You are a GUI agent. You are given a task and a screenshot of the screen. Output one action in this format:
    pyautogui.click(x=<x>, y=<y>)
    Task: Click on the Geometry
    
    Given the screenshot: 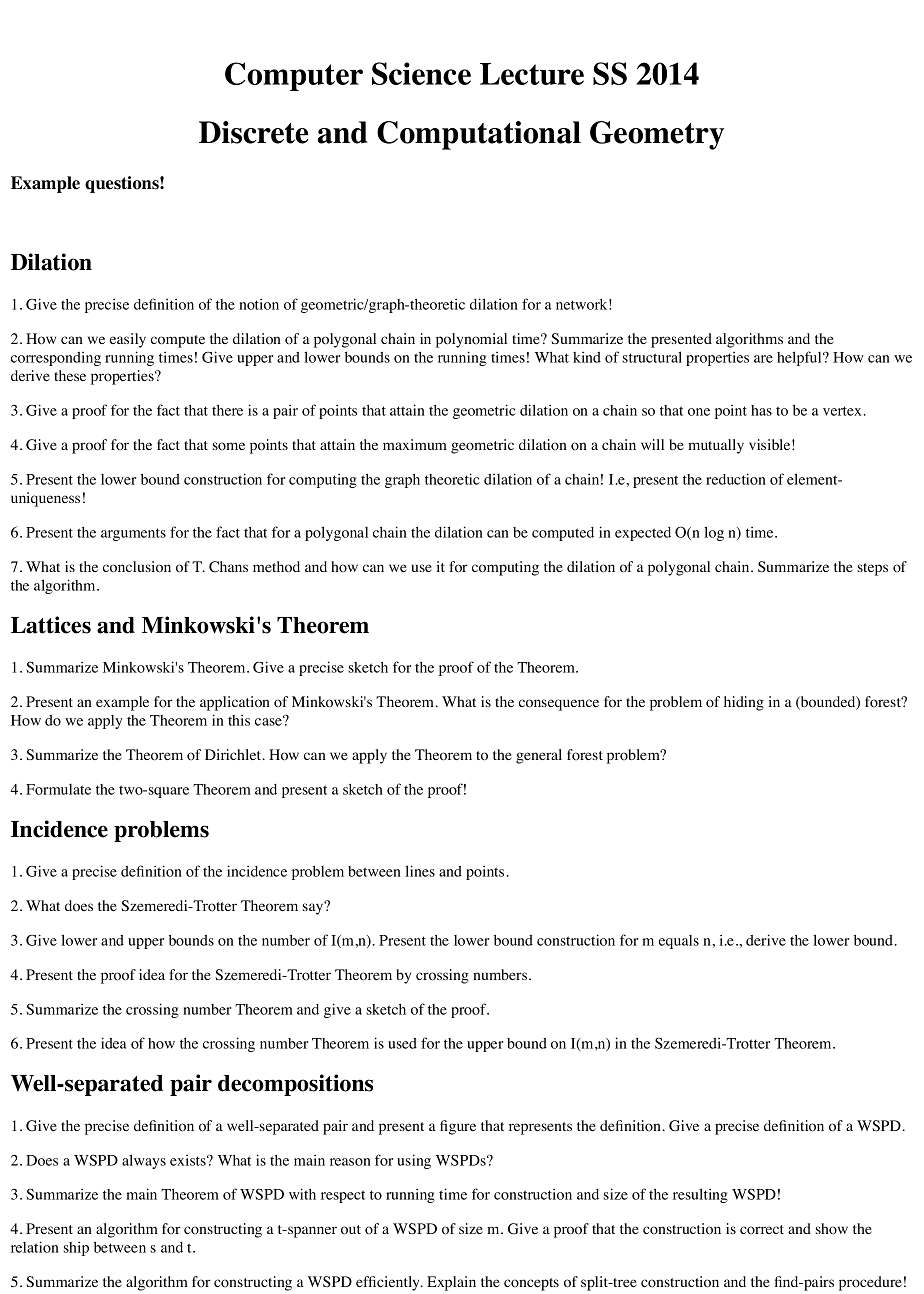 What is the action you would take?
    pyautogui.click(x=657, y=135)
